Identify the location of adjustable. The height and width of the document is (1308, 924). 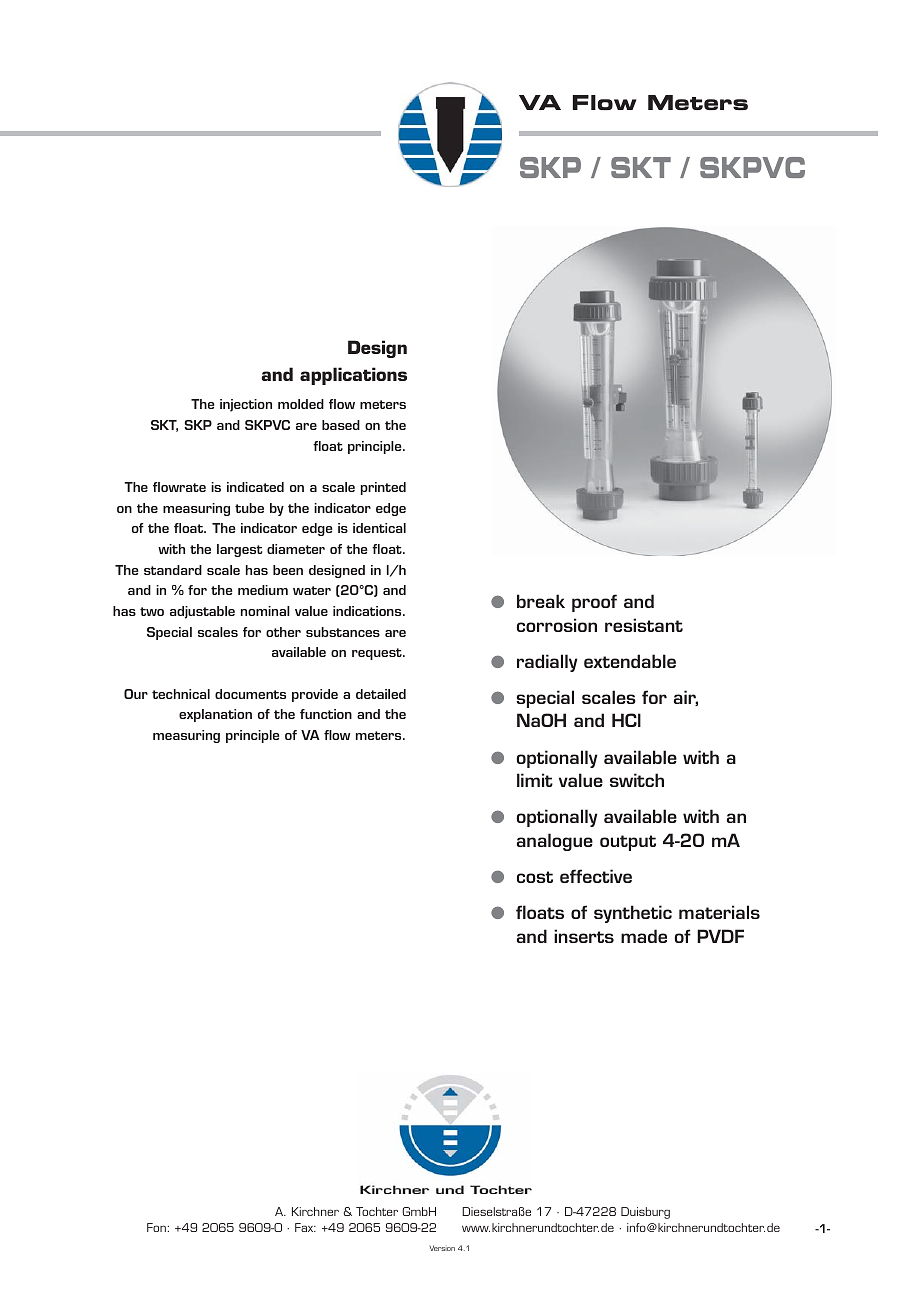
(202, 612).
